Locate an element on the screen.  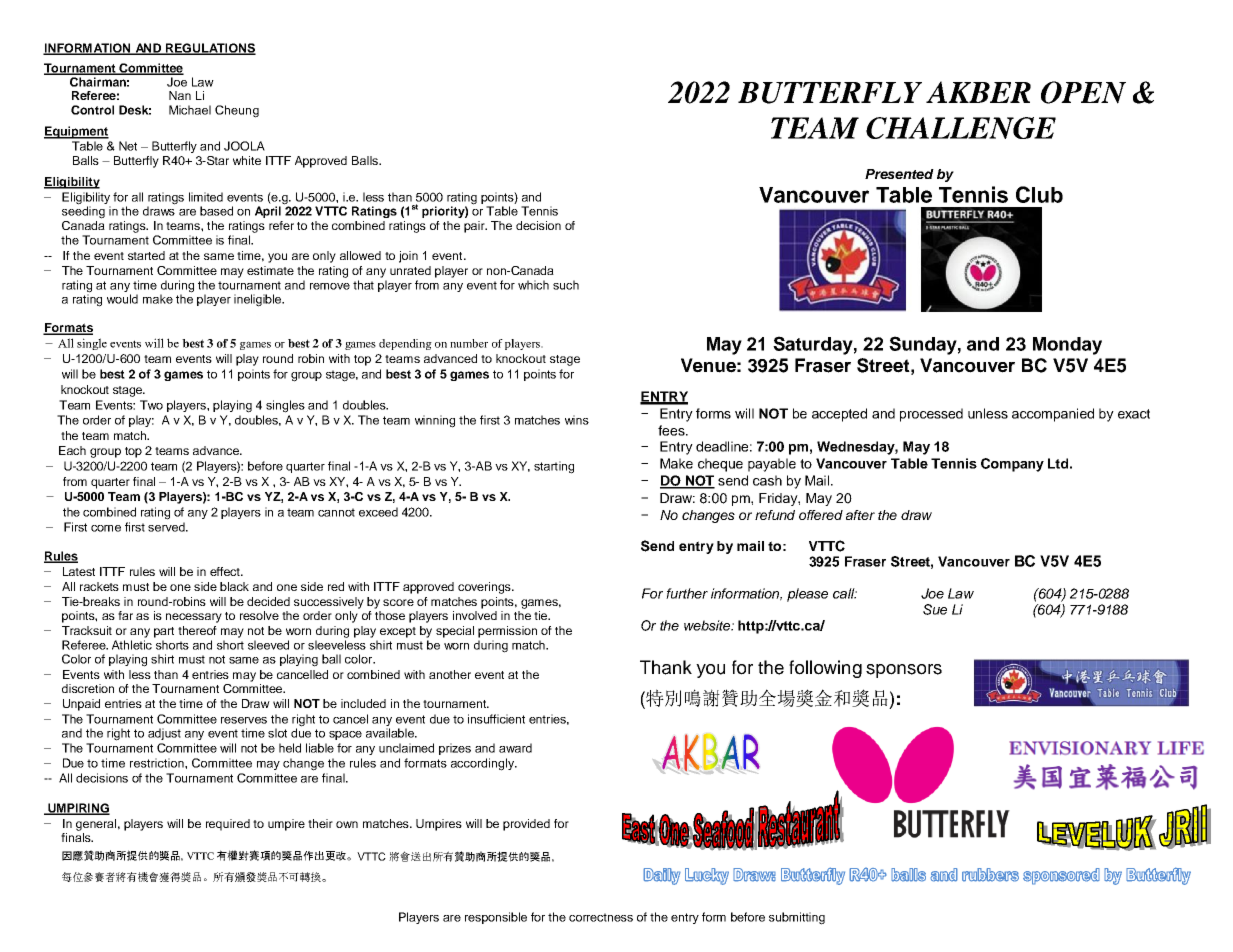
Cheung is located at coordinates (237, 111).
